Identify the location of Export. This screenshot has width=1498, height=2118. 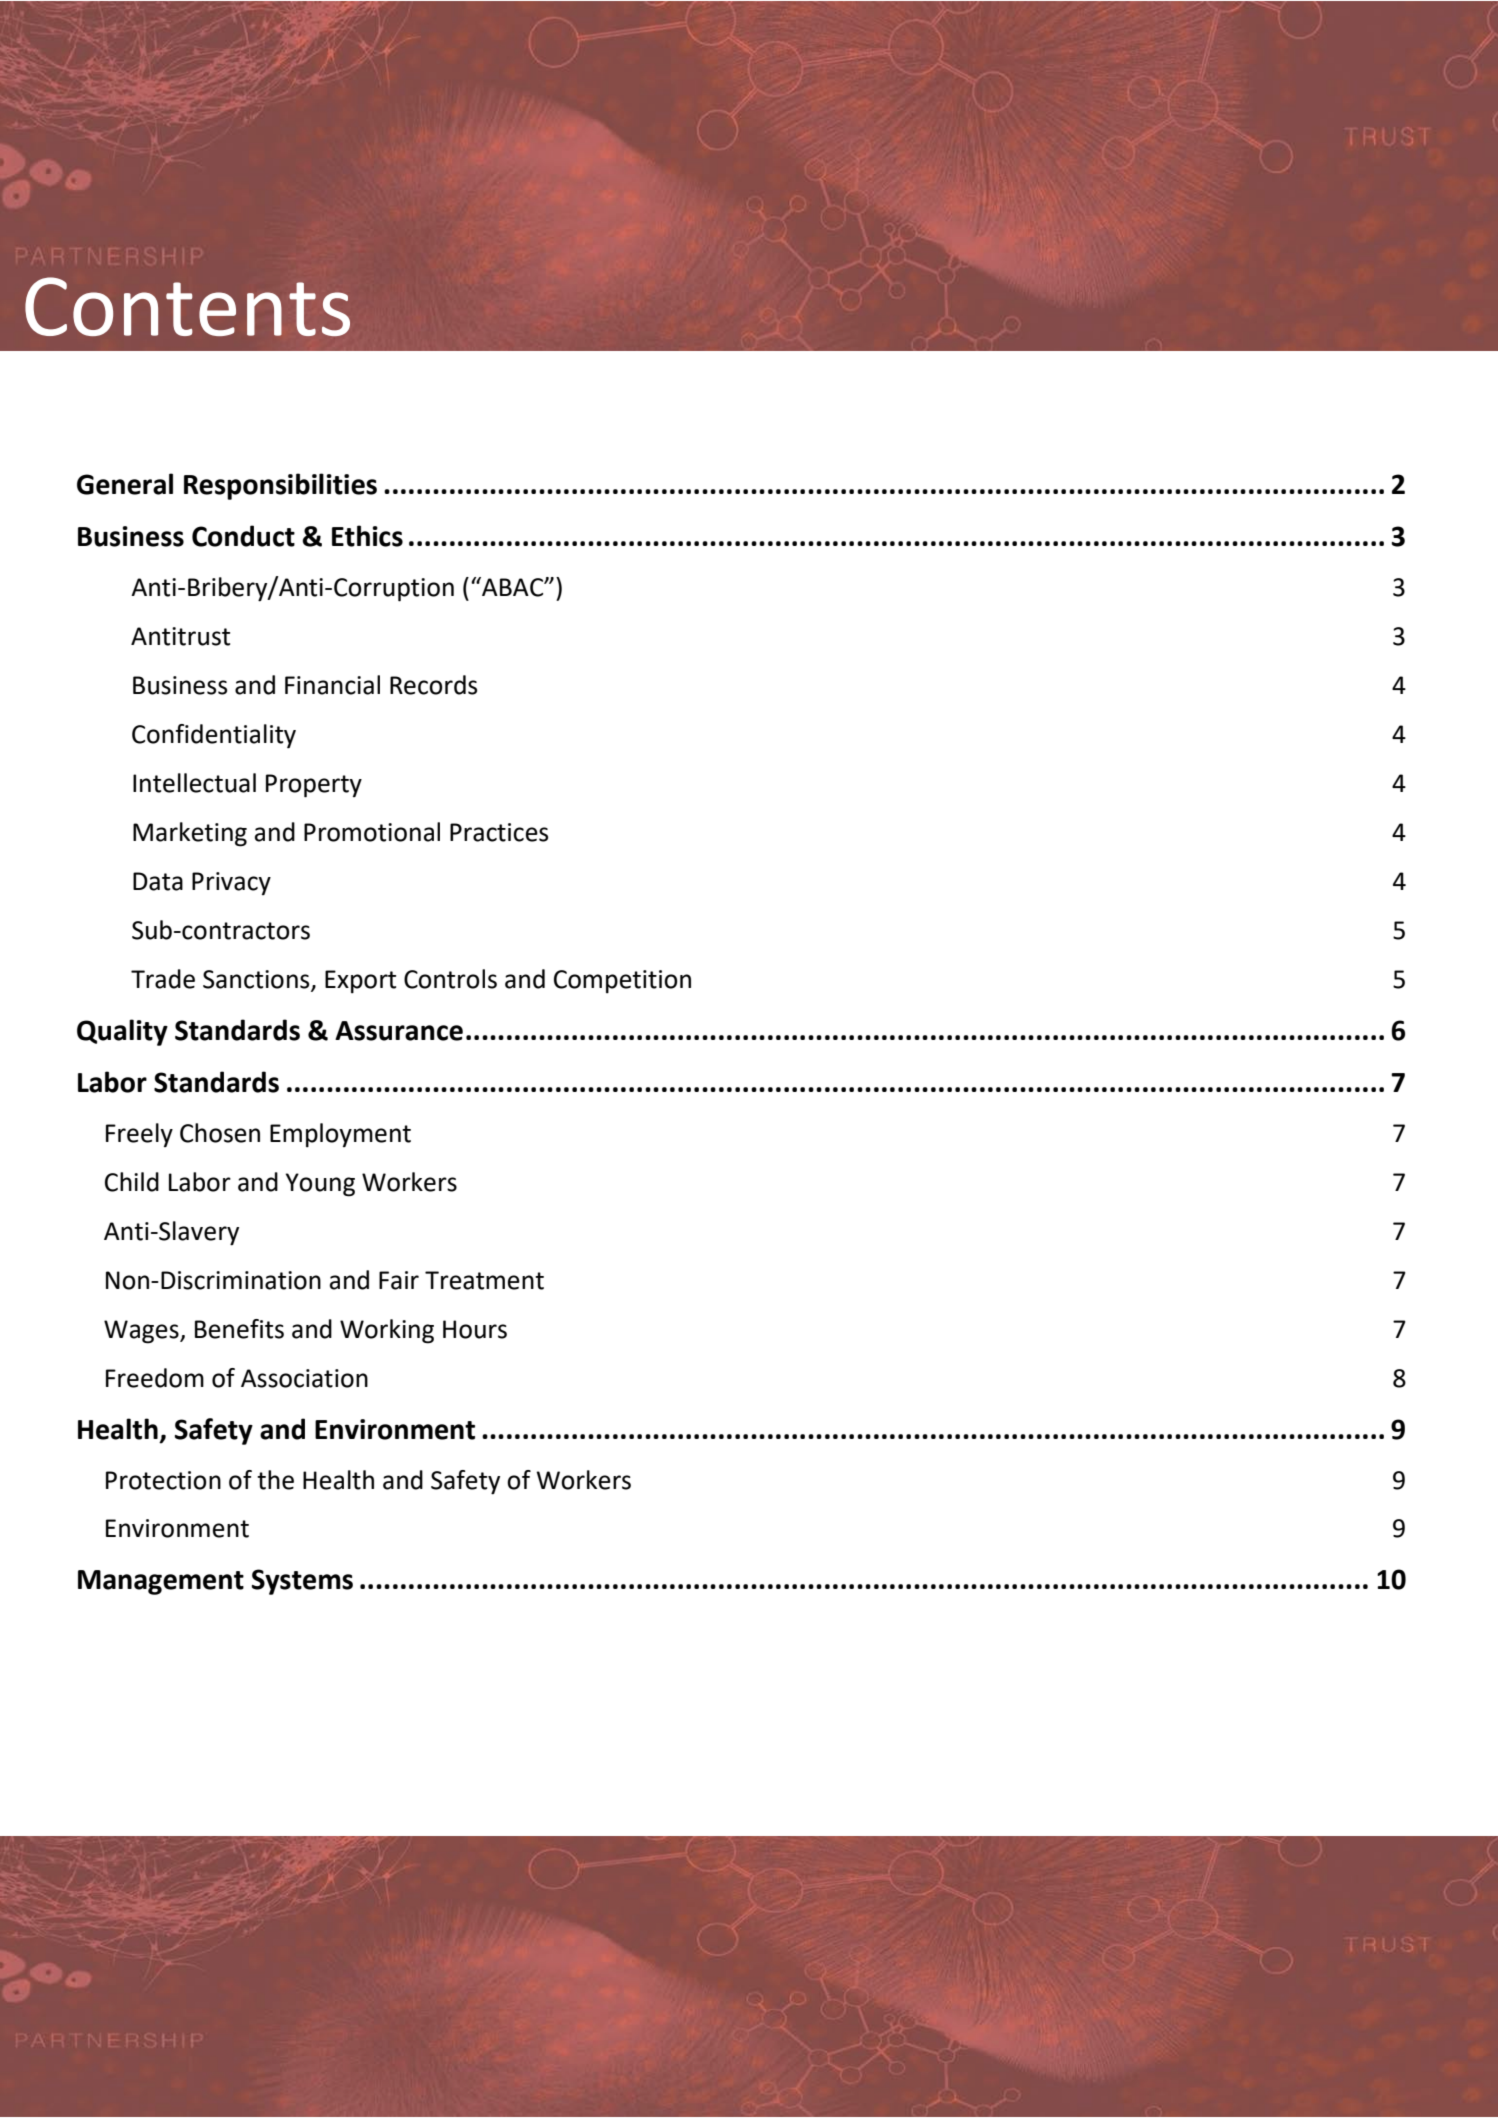
(360, 982).
